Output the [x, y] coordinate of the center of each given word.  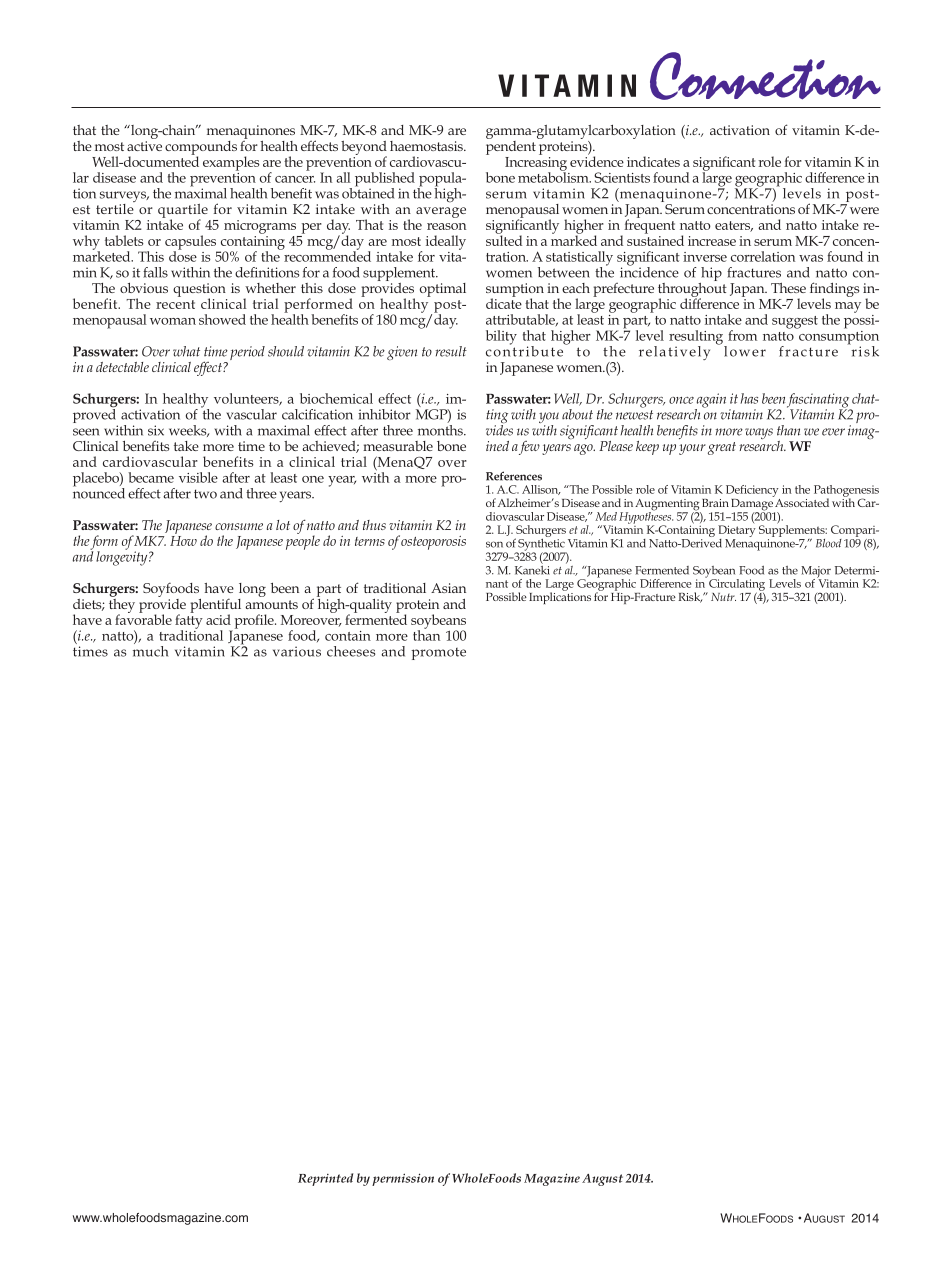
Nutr [723, 597]
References [514, 476]
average [441, 212]
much [150, 650]
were [864, 210]
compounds [201, 149]
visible [198, 477]
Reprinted [325, 1179]
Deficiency [752, 491]
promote [438, 654]
